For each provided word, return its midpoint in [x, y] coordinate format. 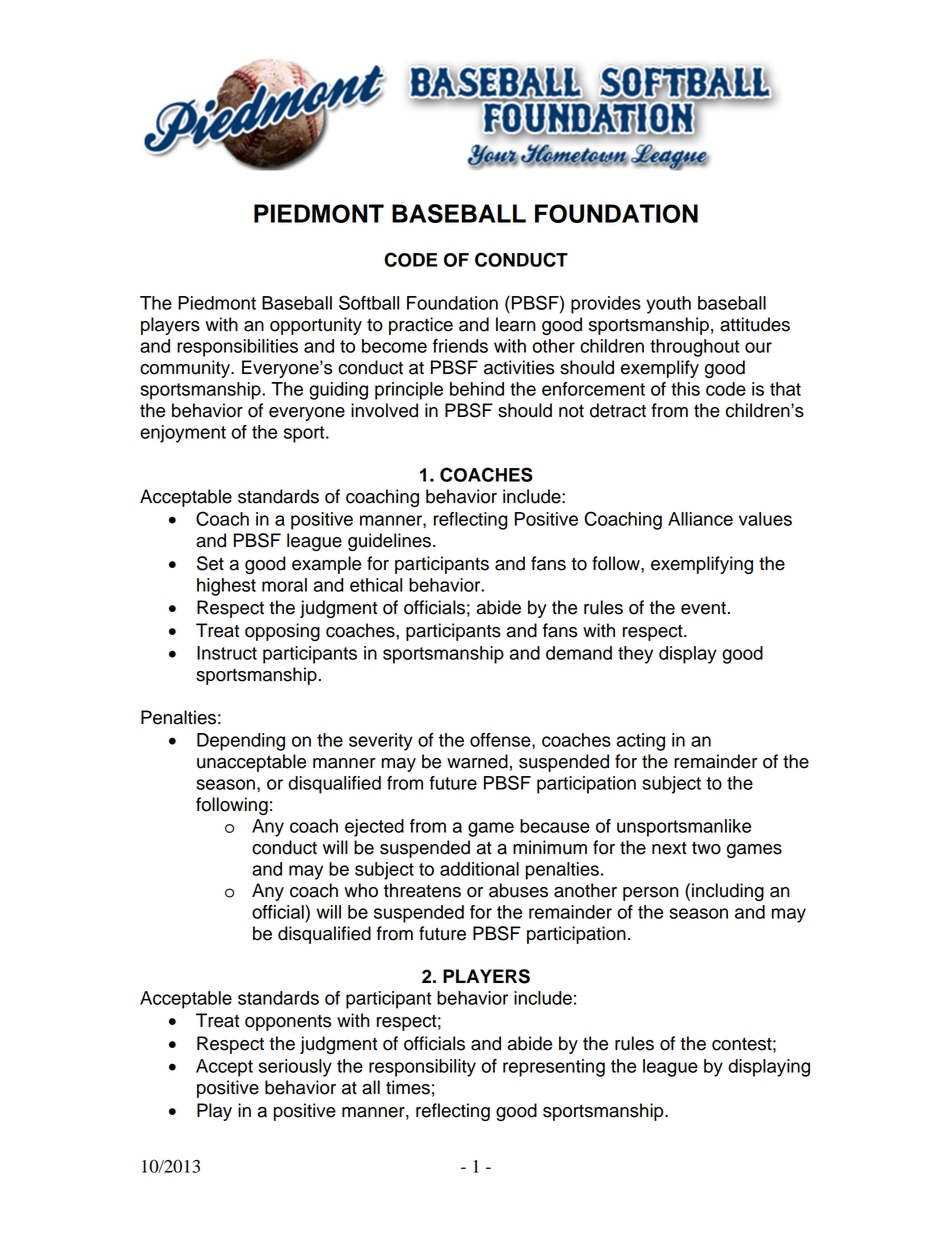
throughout [694, 348]
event [703, 608]
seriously [295, 1068]
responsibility [422, 1068]
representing [554, 1068]
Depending [241, 742]
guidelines [389, 542]
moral [284, 585]
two [706, 848]
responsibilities [237, 348]
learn [516, 324]
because [555, 826]
